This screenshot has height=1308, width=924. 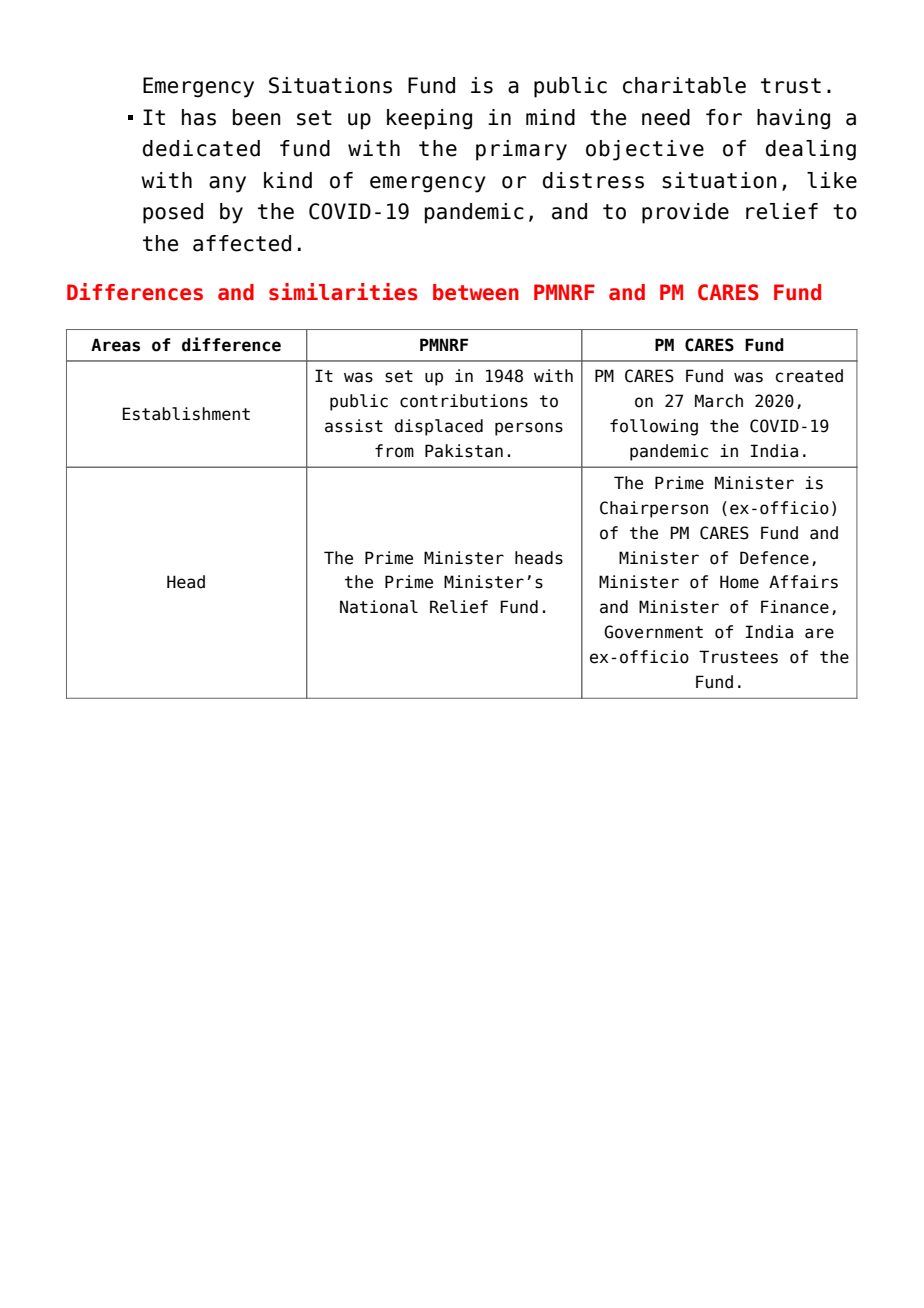 What do you see at coordinates (476, 292) in the screenshot?
I see `between` at bounding box center [476, 292].
